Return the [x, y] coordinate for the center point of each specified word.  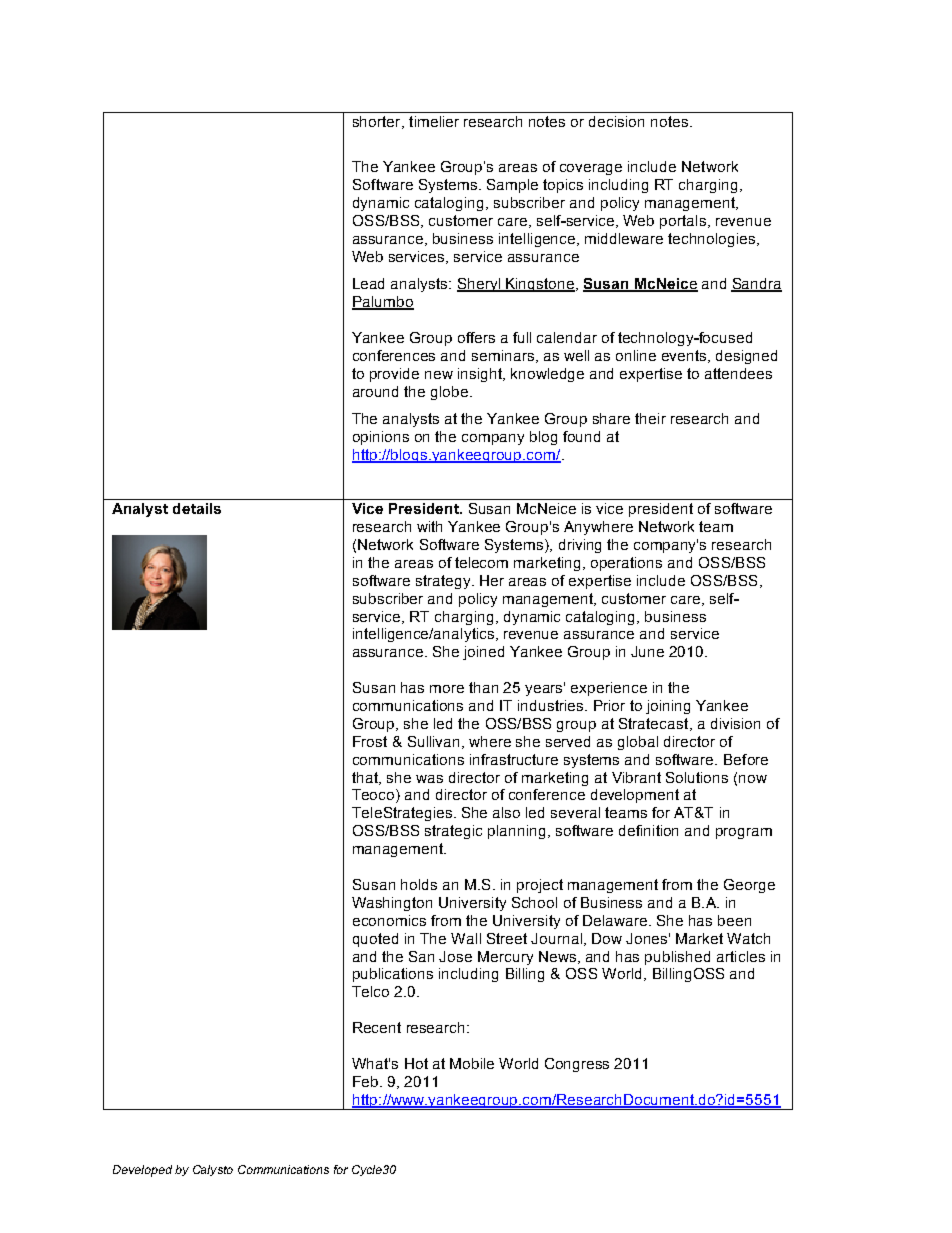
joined [483, 653]
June [647, 651]
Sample [512, 186]
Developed [142, 1171]
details [197, 508]
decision [616, 121]
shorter [378, 122]
